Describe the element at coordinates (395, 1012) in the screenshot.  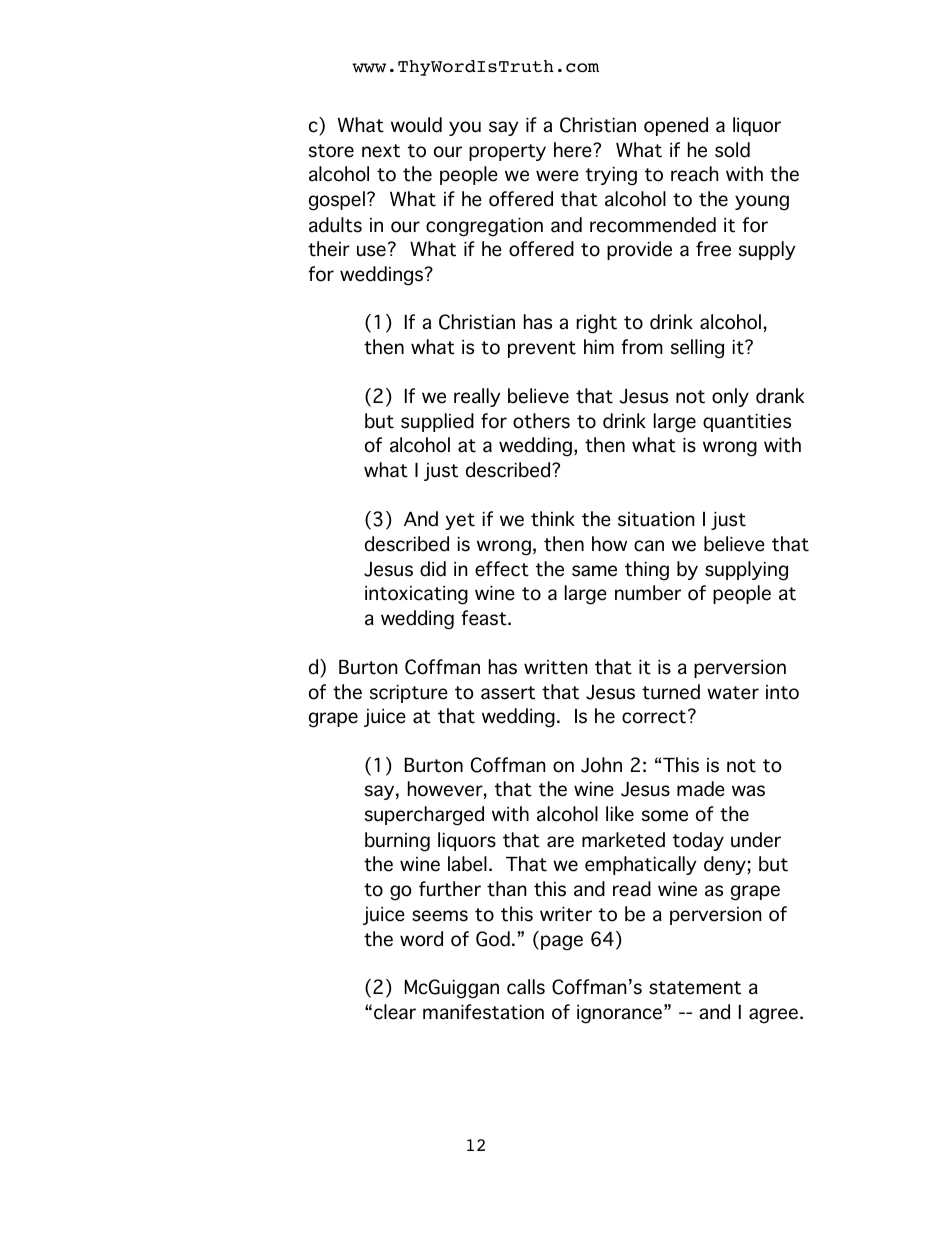
I see `clear` at that location.
